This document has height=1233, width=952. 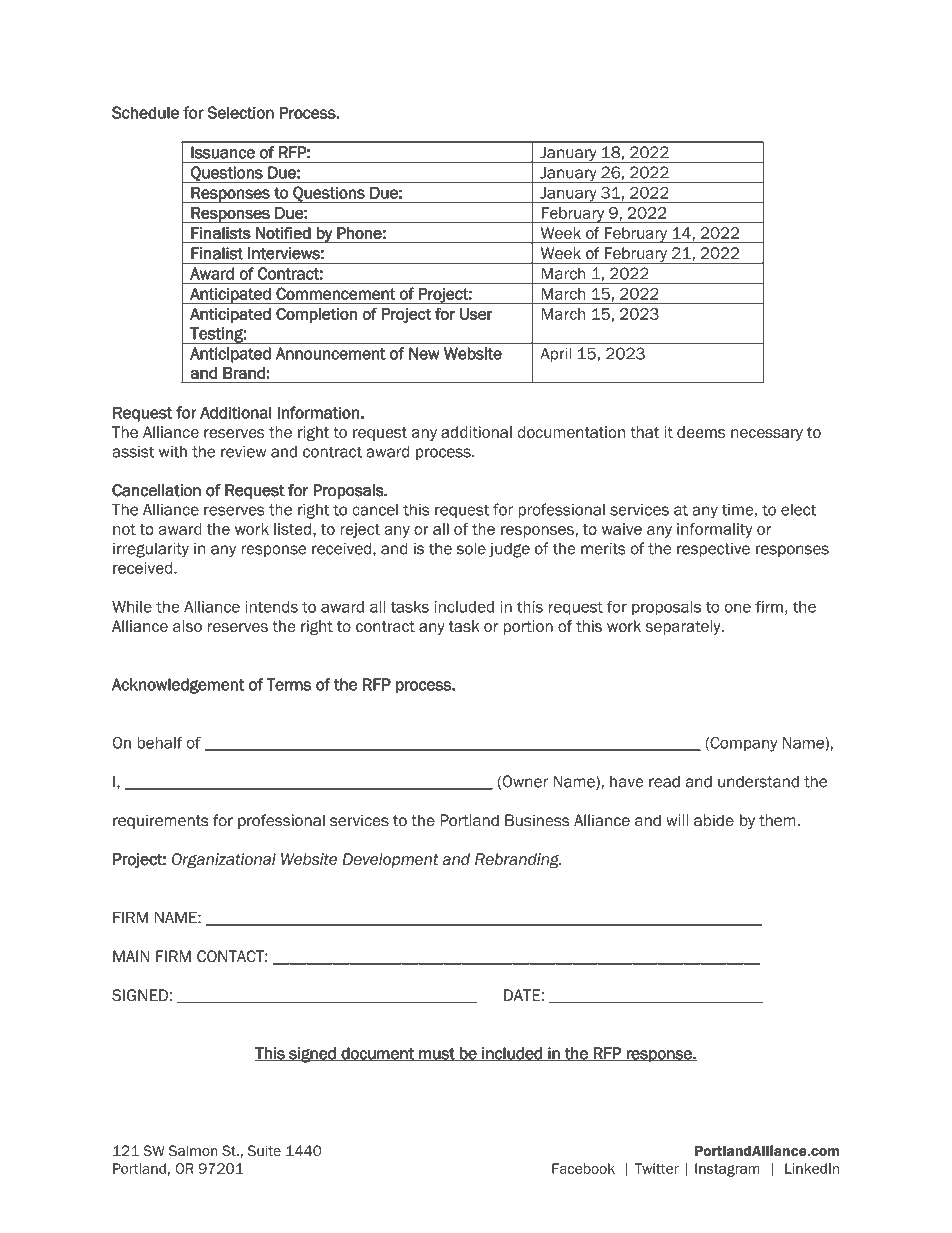 What do you see at coordinates (684, 627) in the document?
I see `separately` at bounding box center [684, 627].
